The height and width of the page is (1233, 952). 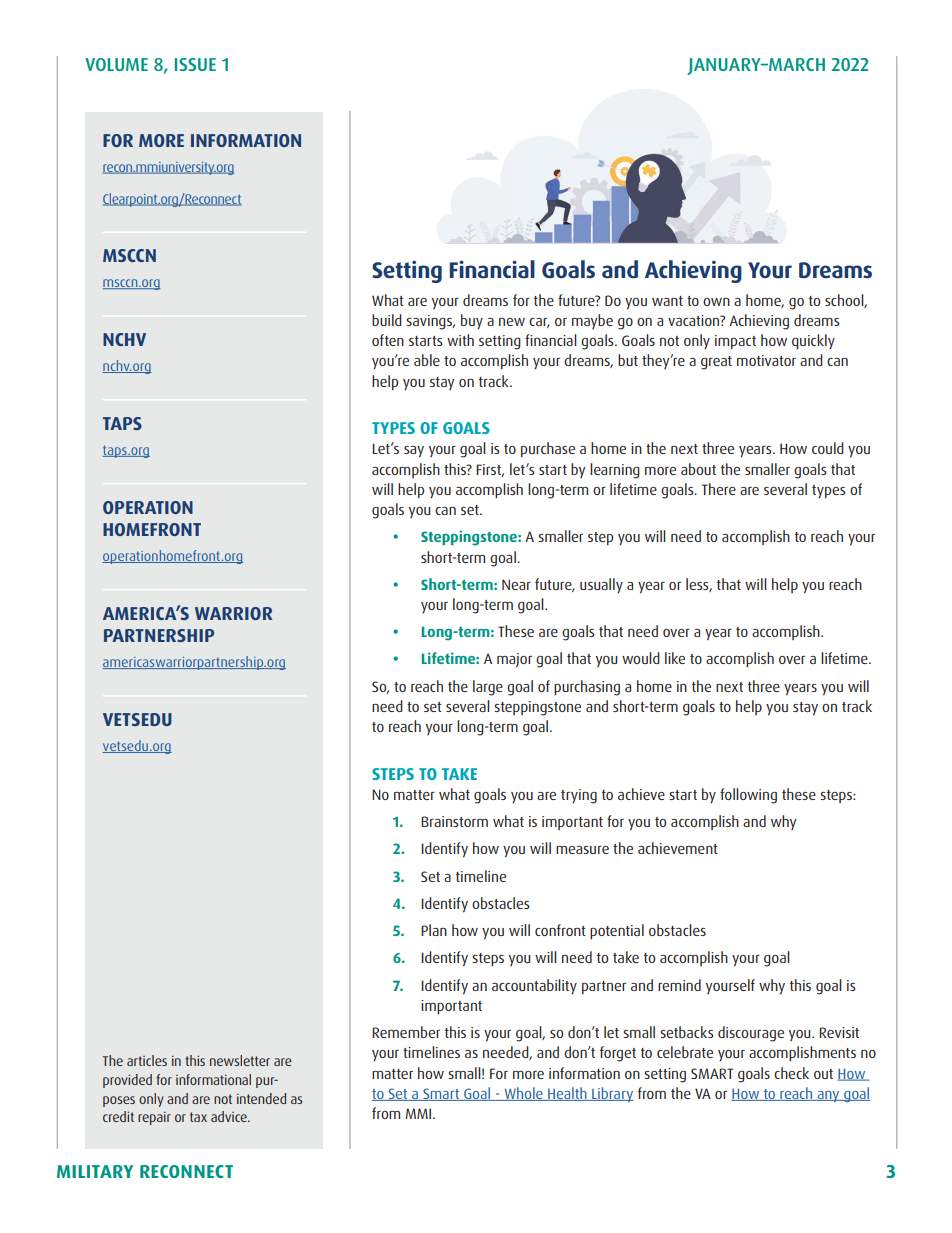 What do you see at coordinates (716, 302) in the page?
I see `own` at bounding box center [716, 302].
